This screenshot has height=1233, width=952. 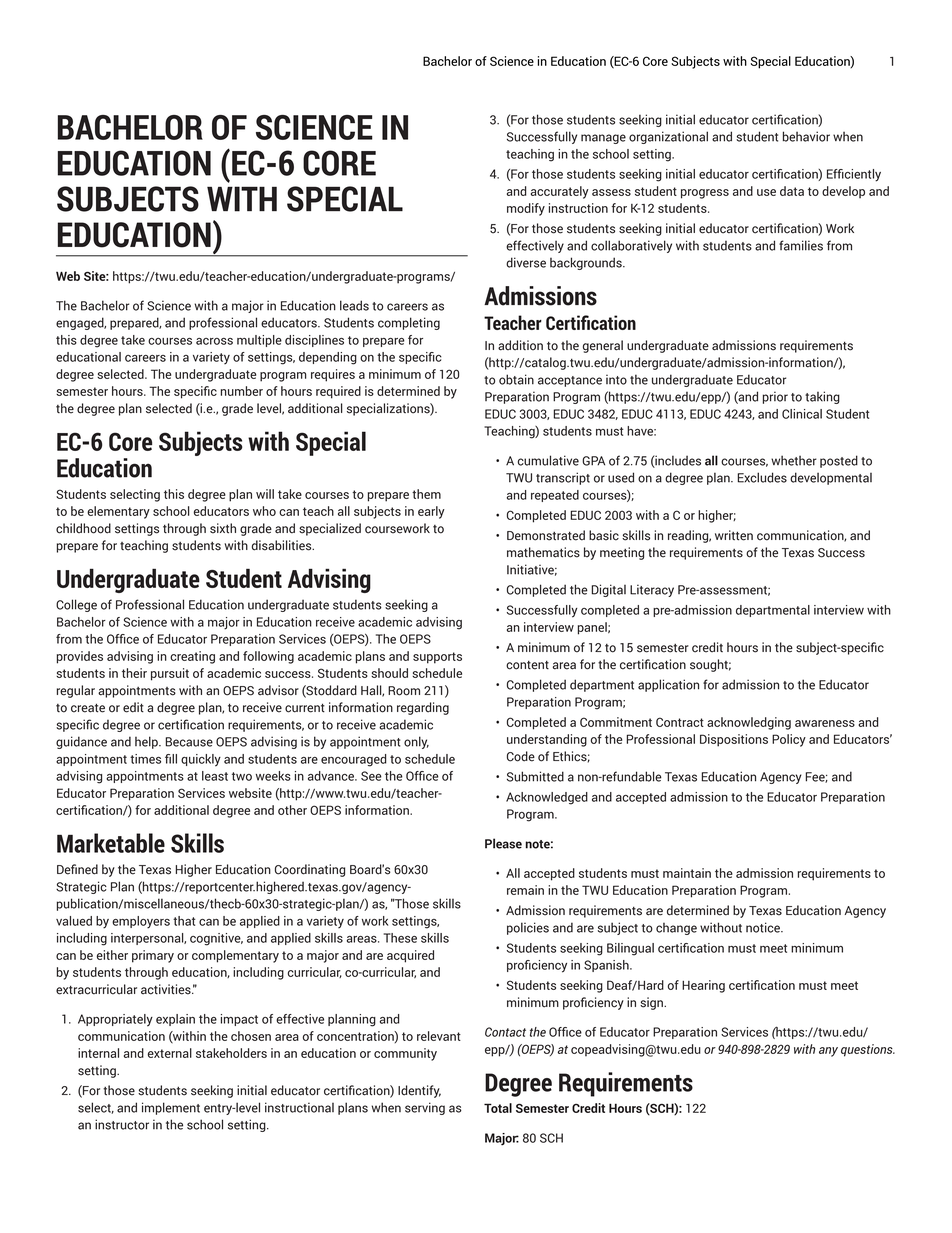 What do you see at coordinates (214, 341) in the screenshot?
I see `across` at bounding box center [214, 341].
